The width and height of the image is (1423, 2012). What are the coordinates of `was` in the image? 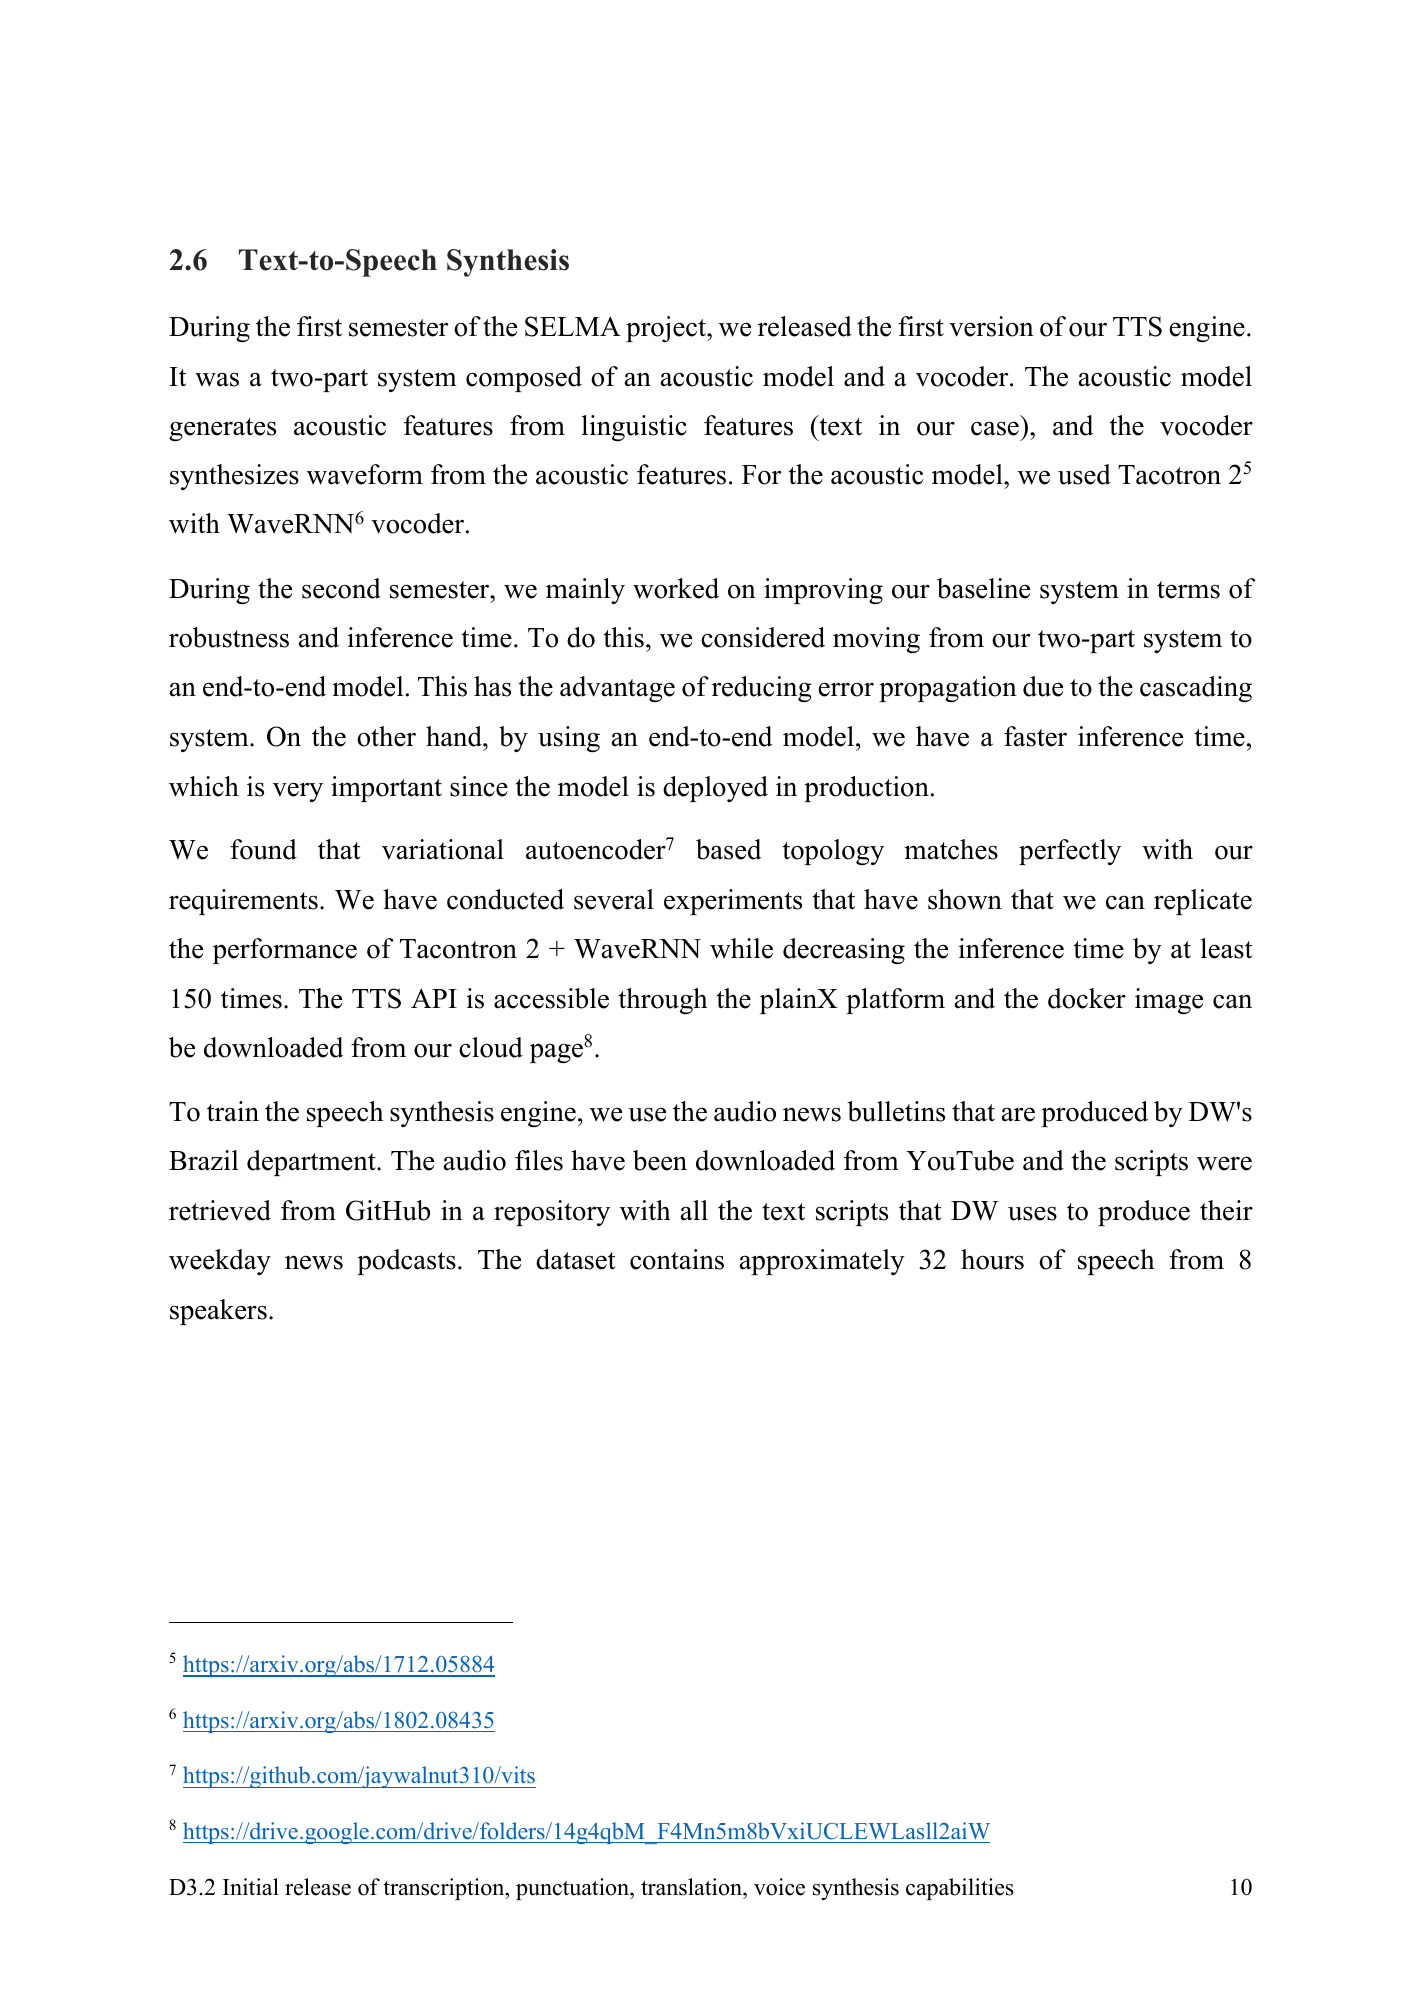 It's located at (217, 380).
